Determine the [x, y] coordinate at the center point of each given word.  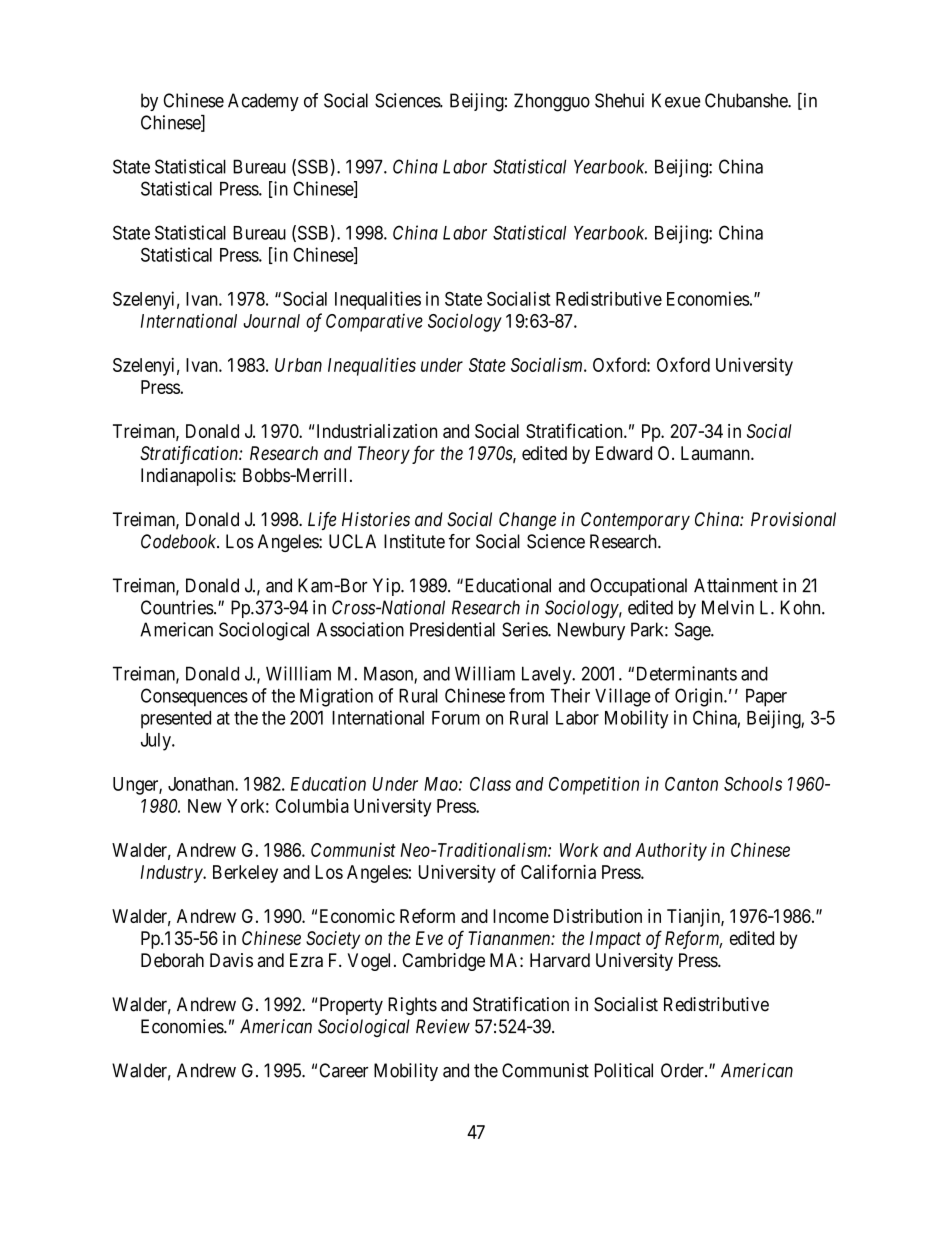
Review [443, 1026]
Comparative [374, 323]
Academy [263, 102]
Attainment [736, 585]
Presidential [452, 629]
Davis [231, 960]
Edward [624, 453]
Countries [177, 607]
